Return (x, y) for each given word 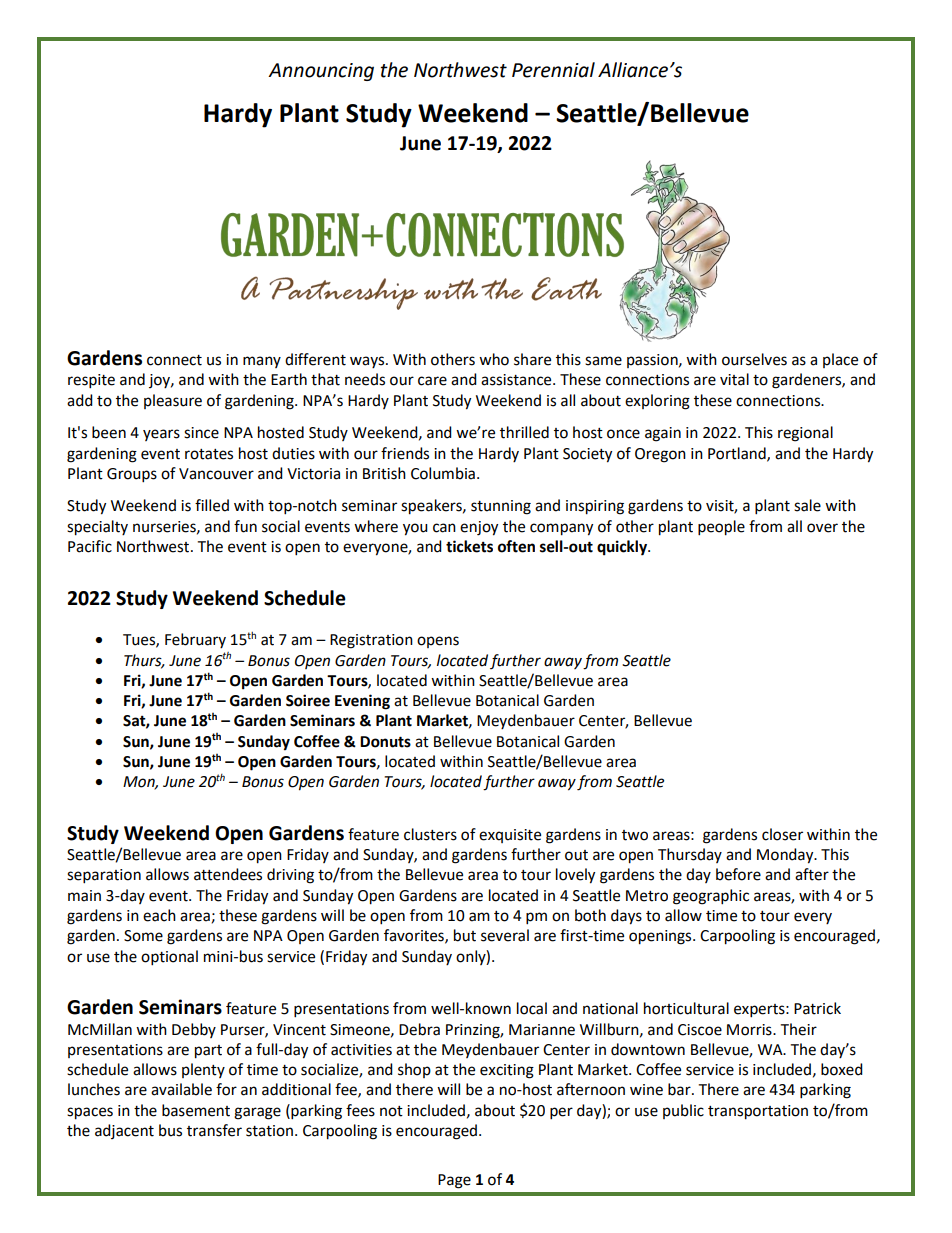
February (195, 640)
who (494, 359)
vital (734, 379)
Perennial (553, 70)
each (159, 915)
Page (454, 1181)
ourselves (754, 359)
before (738, 874)
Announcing (321, 72)
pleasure (173, 401)
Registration (371, 641)
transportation (758, 1112)
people (721, 528)
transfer (214, 1130)
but (465, 935)
